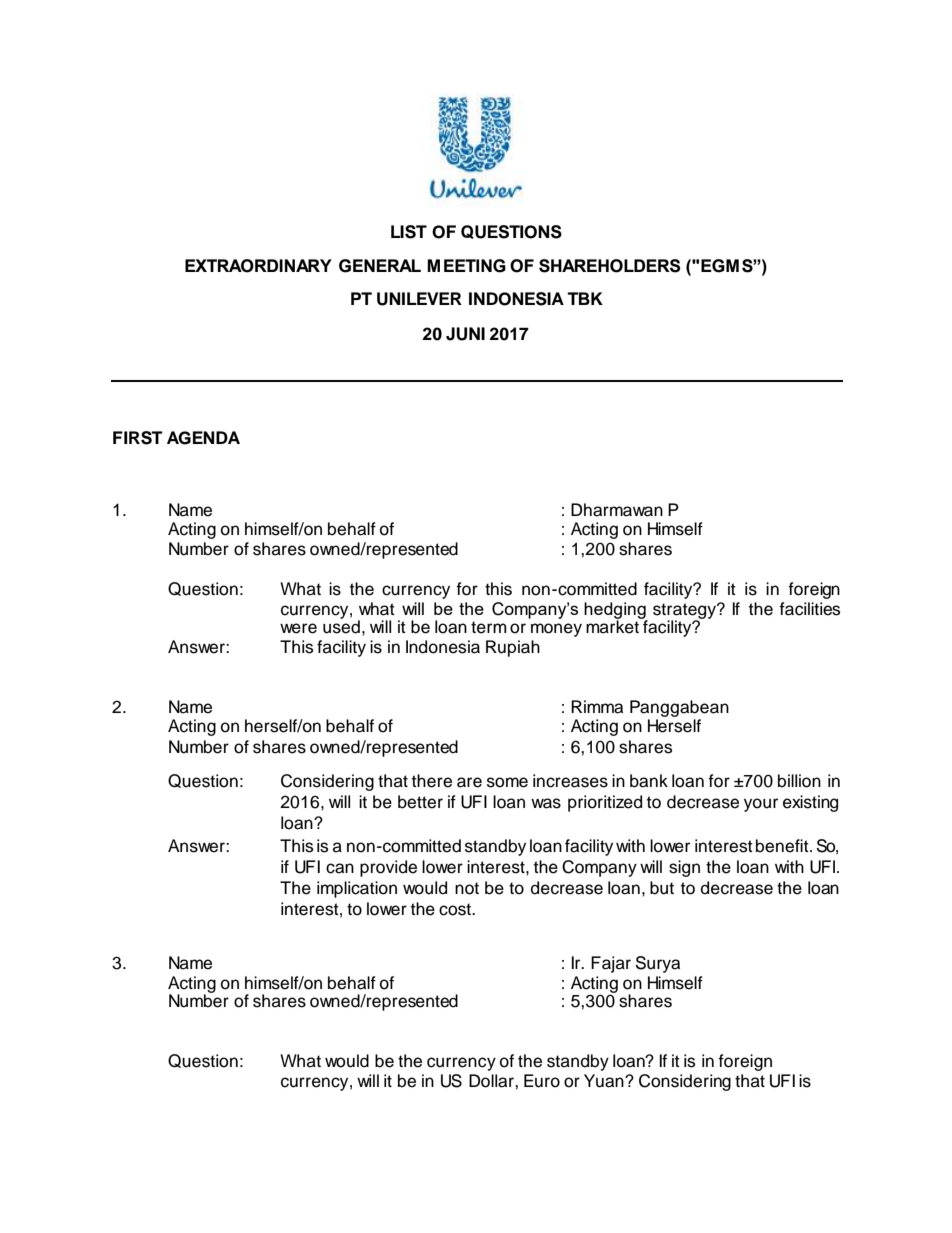 This screenshot has height=1233, width=952. What do you see at coordinates (340, 868) in the screenshot?
I see `can` at bounding box center [340, 868].
